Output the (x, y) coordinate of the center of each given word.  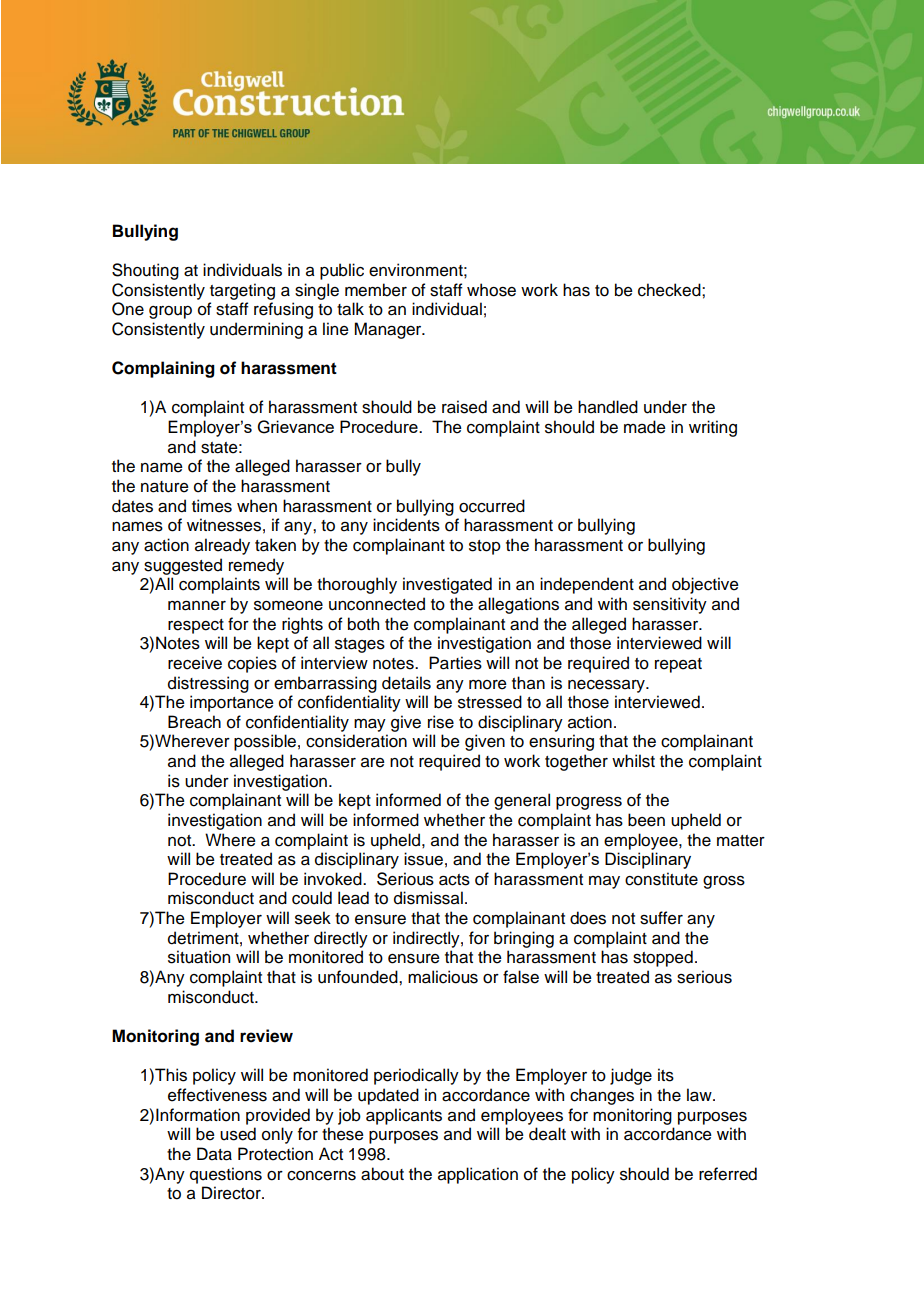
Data (214, 1154)
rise (441, 722)
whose (491, 290)
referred (728, 1174)
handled (608, 407)
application (478, 1175)
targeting (242, 291)
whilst (633, 761)
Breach (194, 722)
